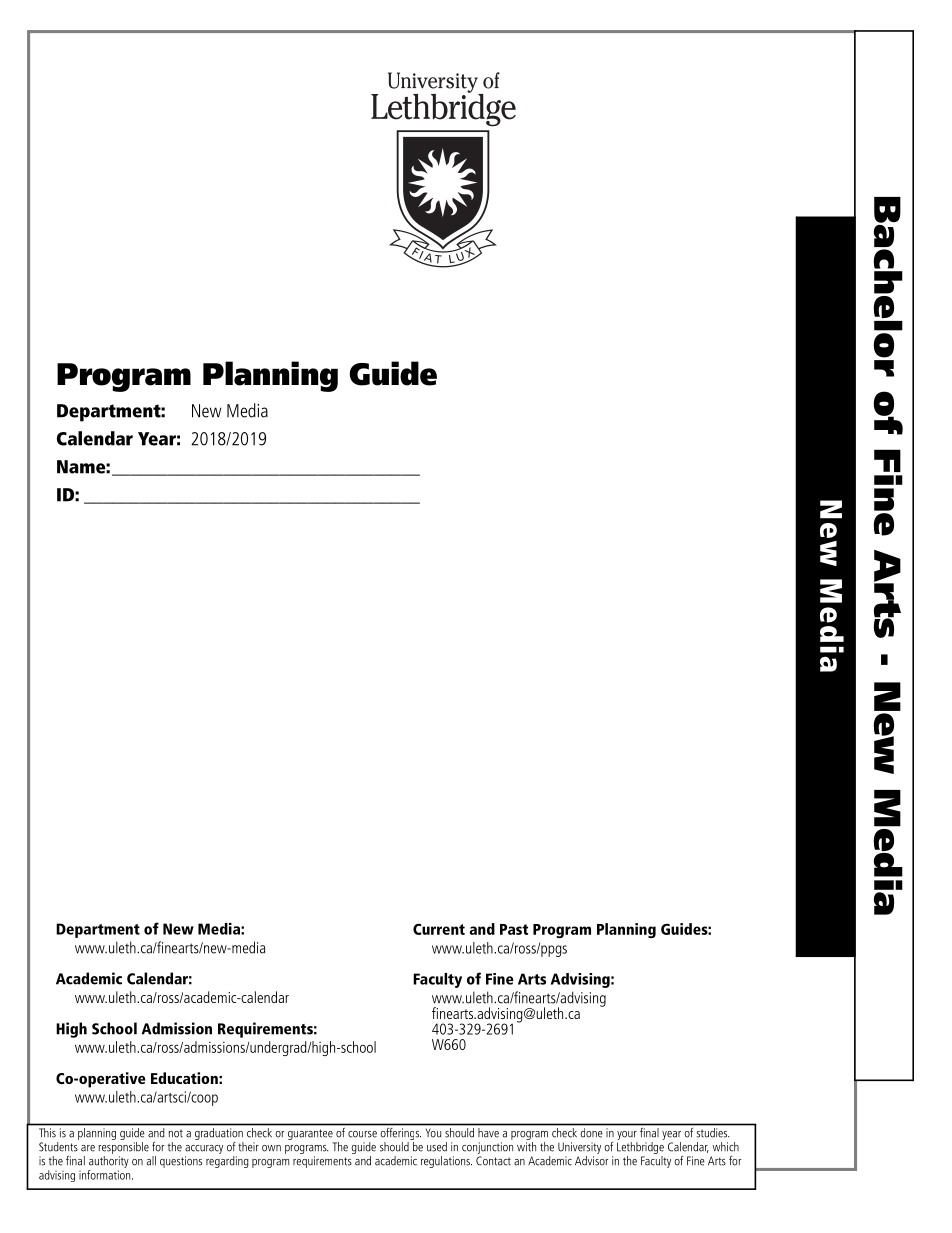 The image size is (952, 1233). What do you see at coordinates (713, 1132) in the page?
I see `studies` at bounding box center [713, 1132].
